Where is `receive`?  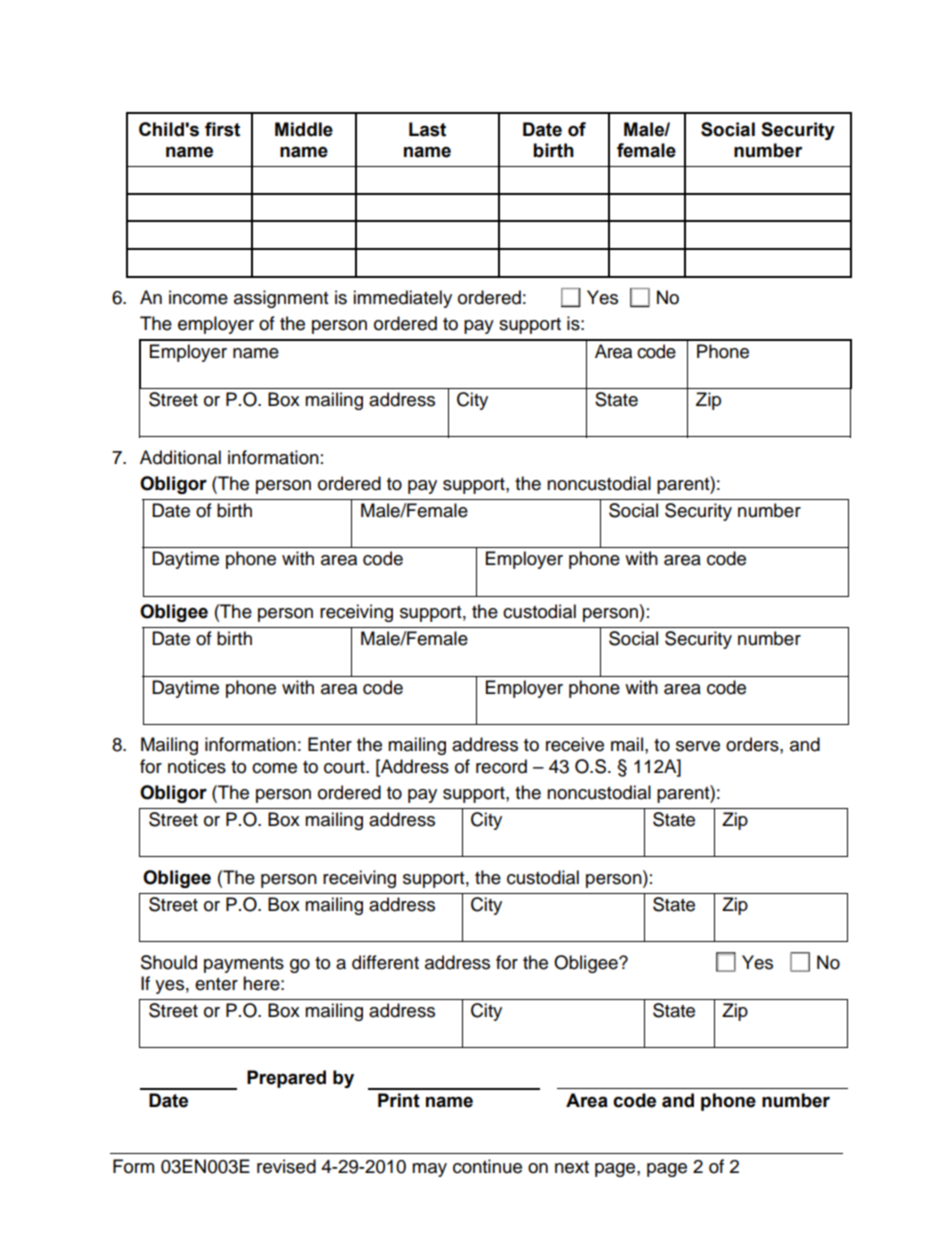
receive is located at coordinates (575, 744).
